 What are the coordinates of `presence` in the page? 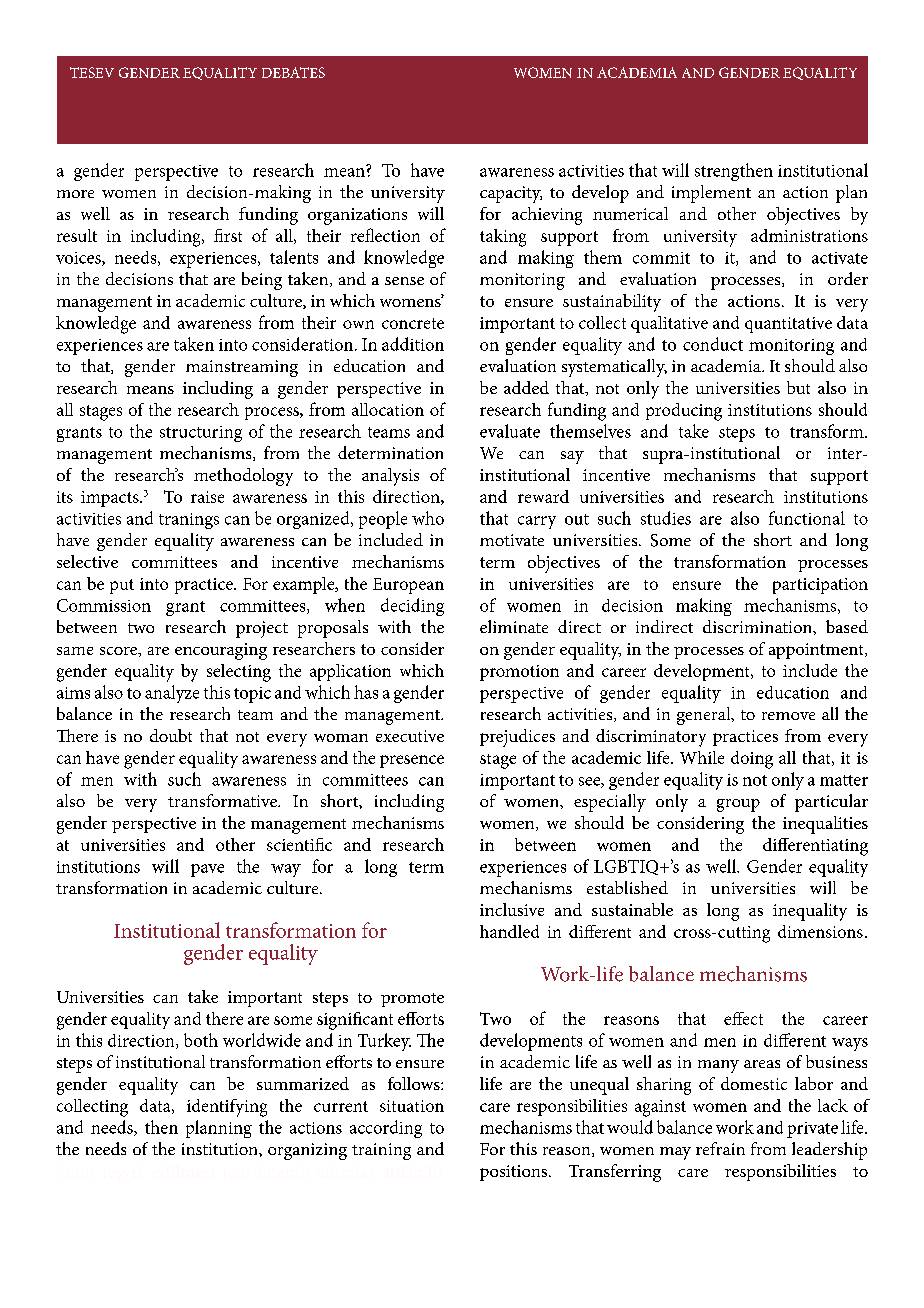 It's located at (412, 761).
